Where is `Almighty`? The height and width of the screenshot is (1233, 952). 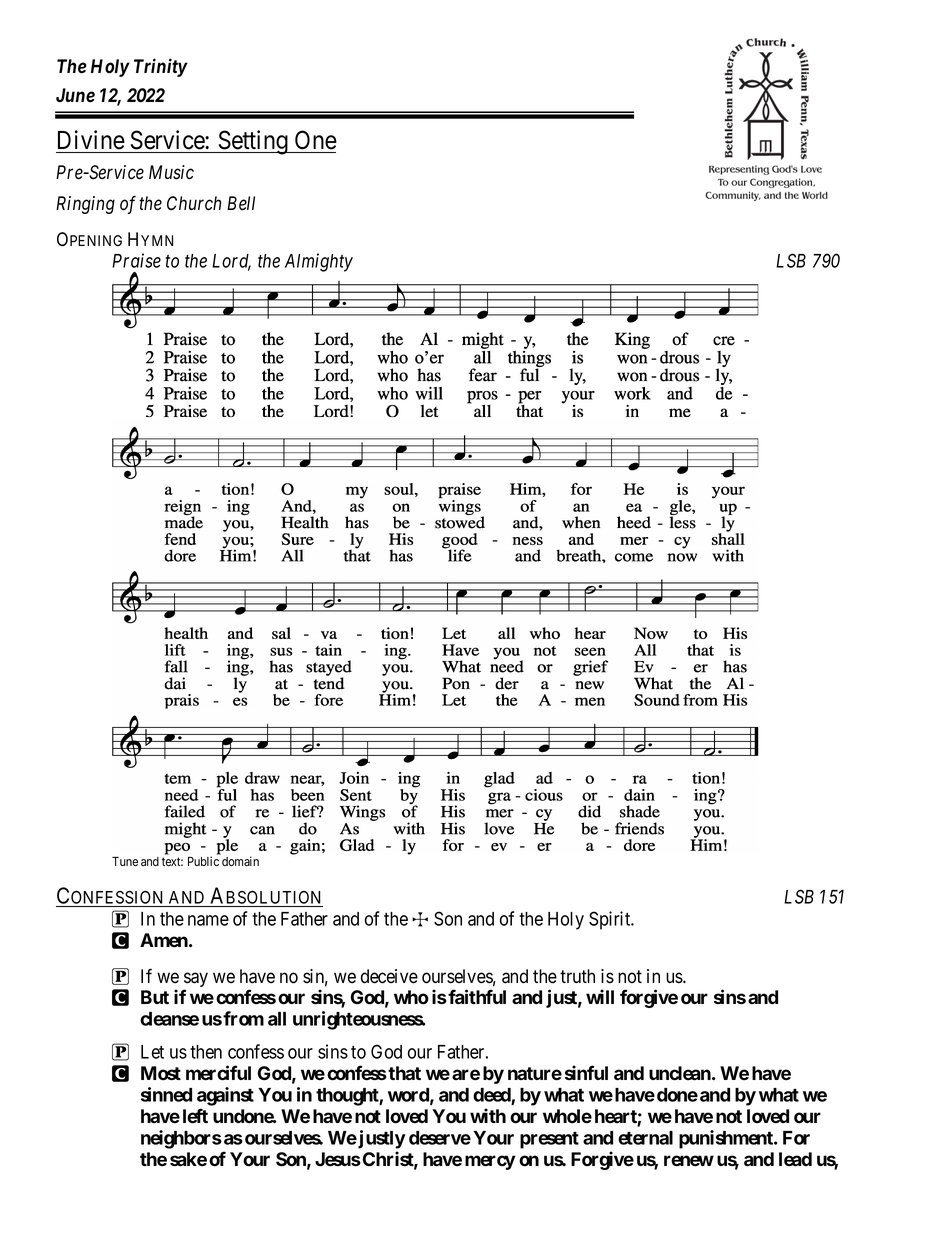
Almighty is located at coordinates (319, 262).
